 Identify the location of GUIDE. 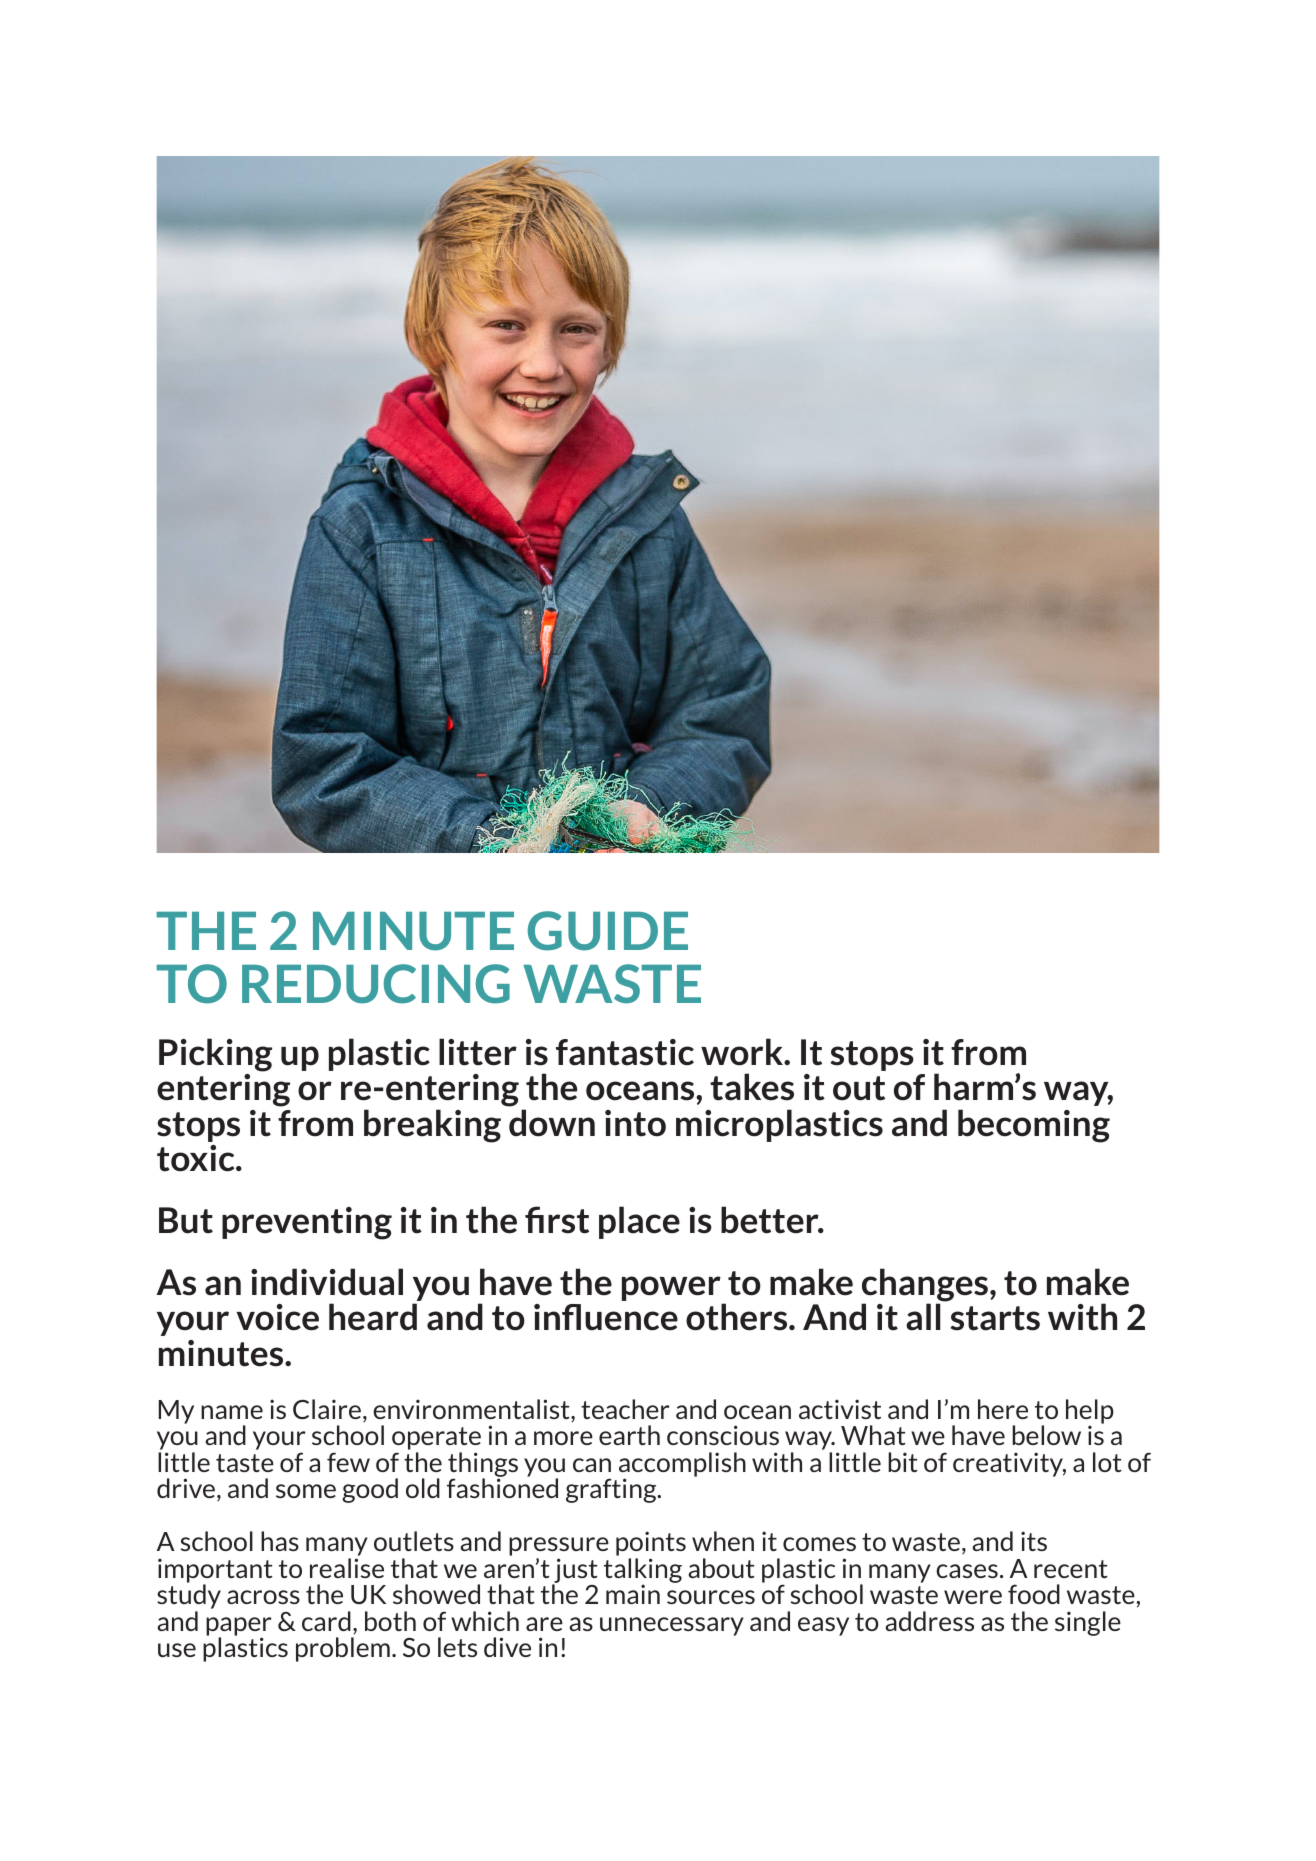
(608, 931).
